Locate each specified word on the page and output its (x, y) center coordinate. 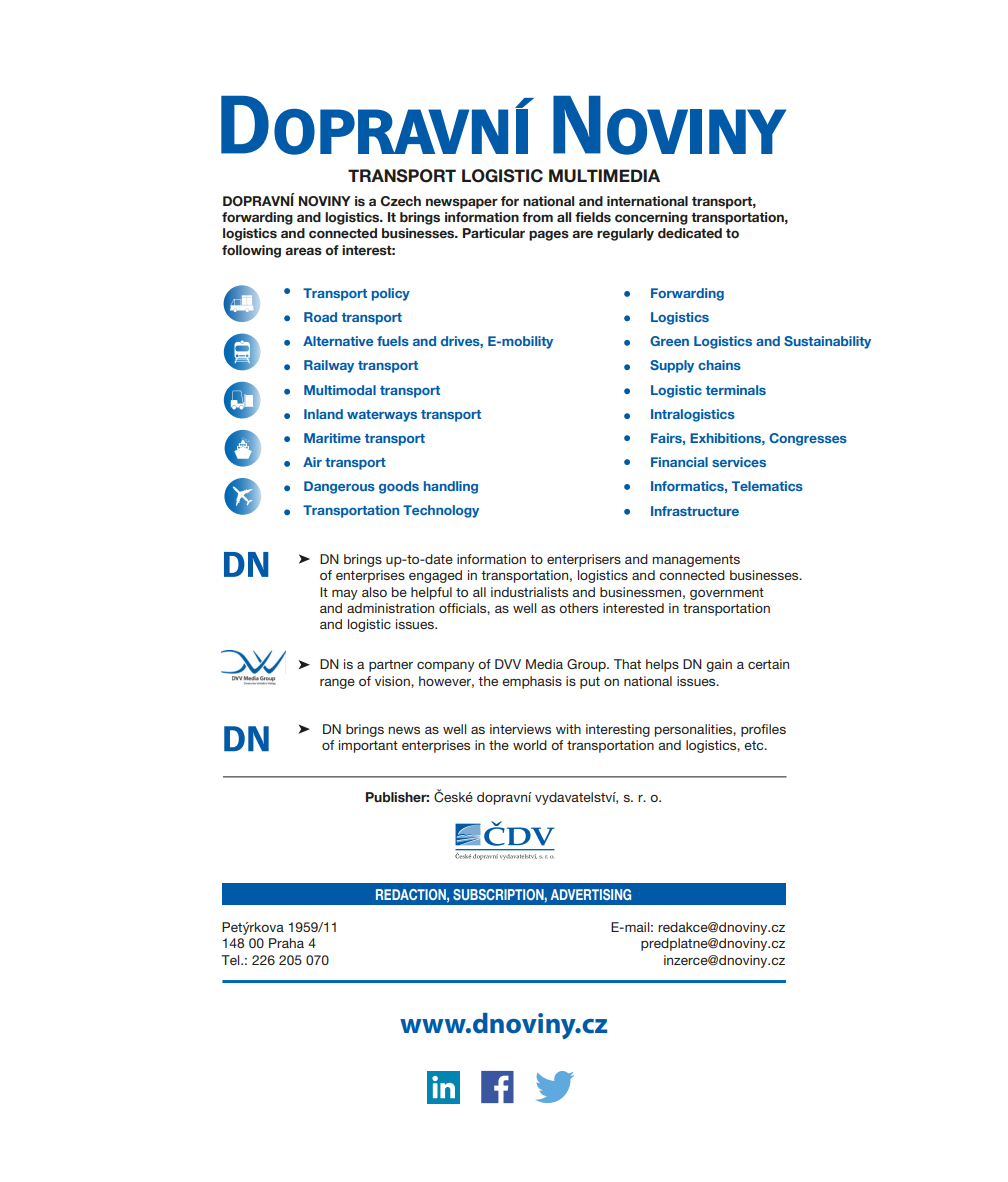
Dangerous (339, 487)
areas (303, 251)
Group (587, 665)
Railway (329, 366)
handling (451, 487)
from (537, 217)
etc (755, 745)
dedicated (690, 233)
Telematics (767, 486)
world (530, 745)
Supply (672, 366)
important (368, 746)
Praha (286, 943)
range (337, 684)
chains (719, 365)
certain (768, 664)
